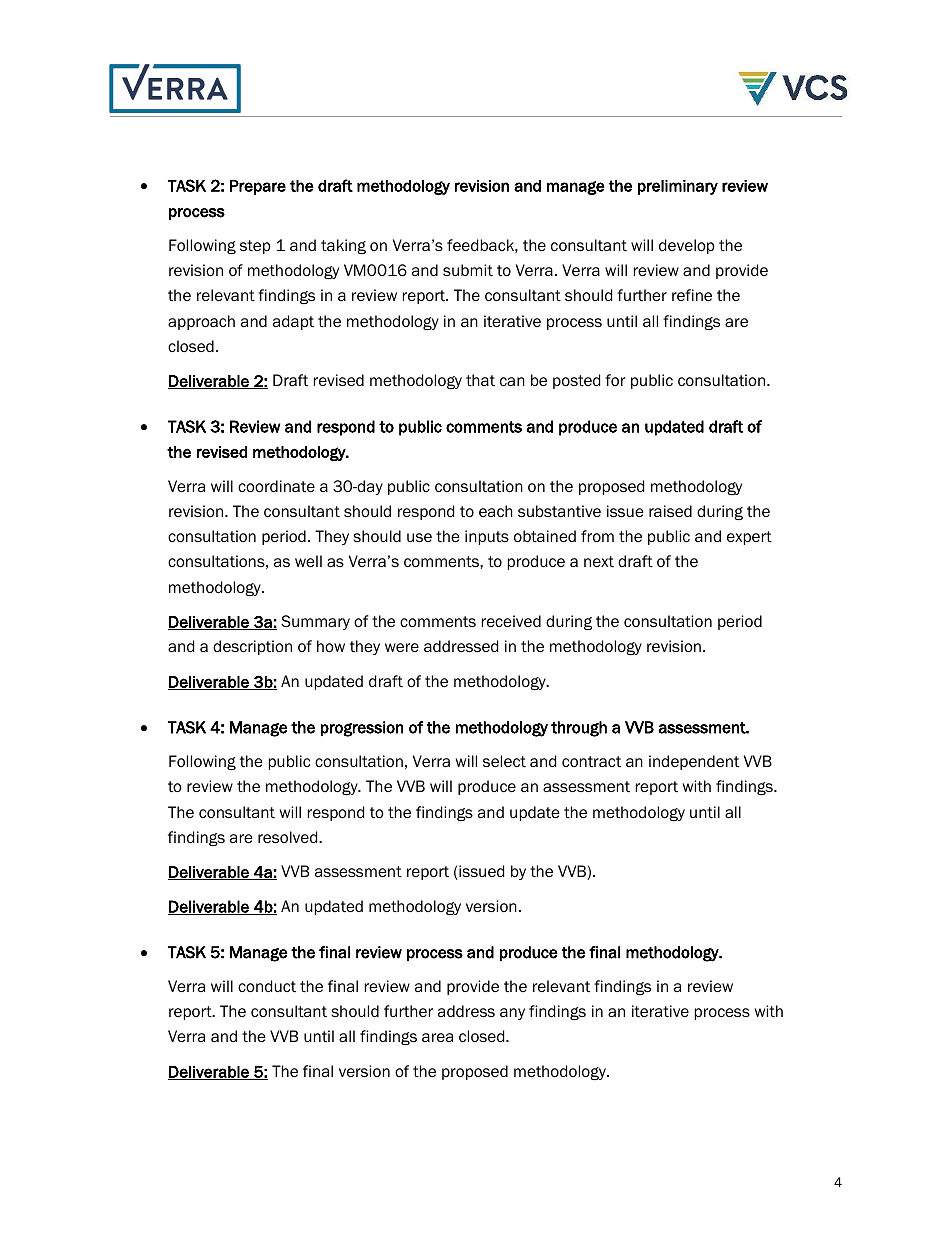 This screenshot has height=1233, width=952. Describe the element at coordinates (258, 187) in the screenshot. I see `Prepare` at that location.
